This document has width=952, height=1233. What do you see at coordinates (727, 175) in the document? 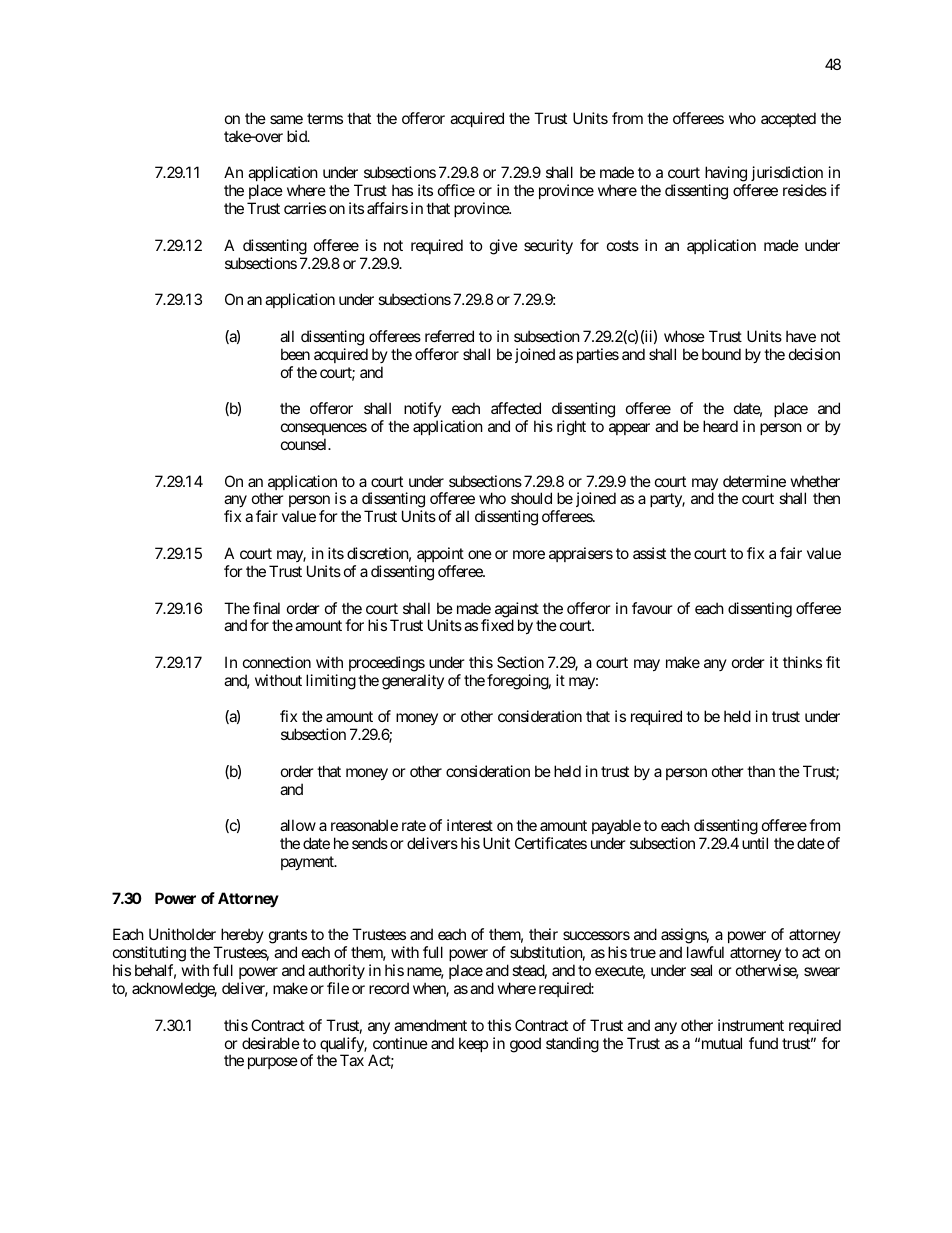
I see `having` at bounding box center [727, 175].
